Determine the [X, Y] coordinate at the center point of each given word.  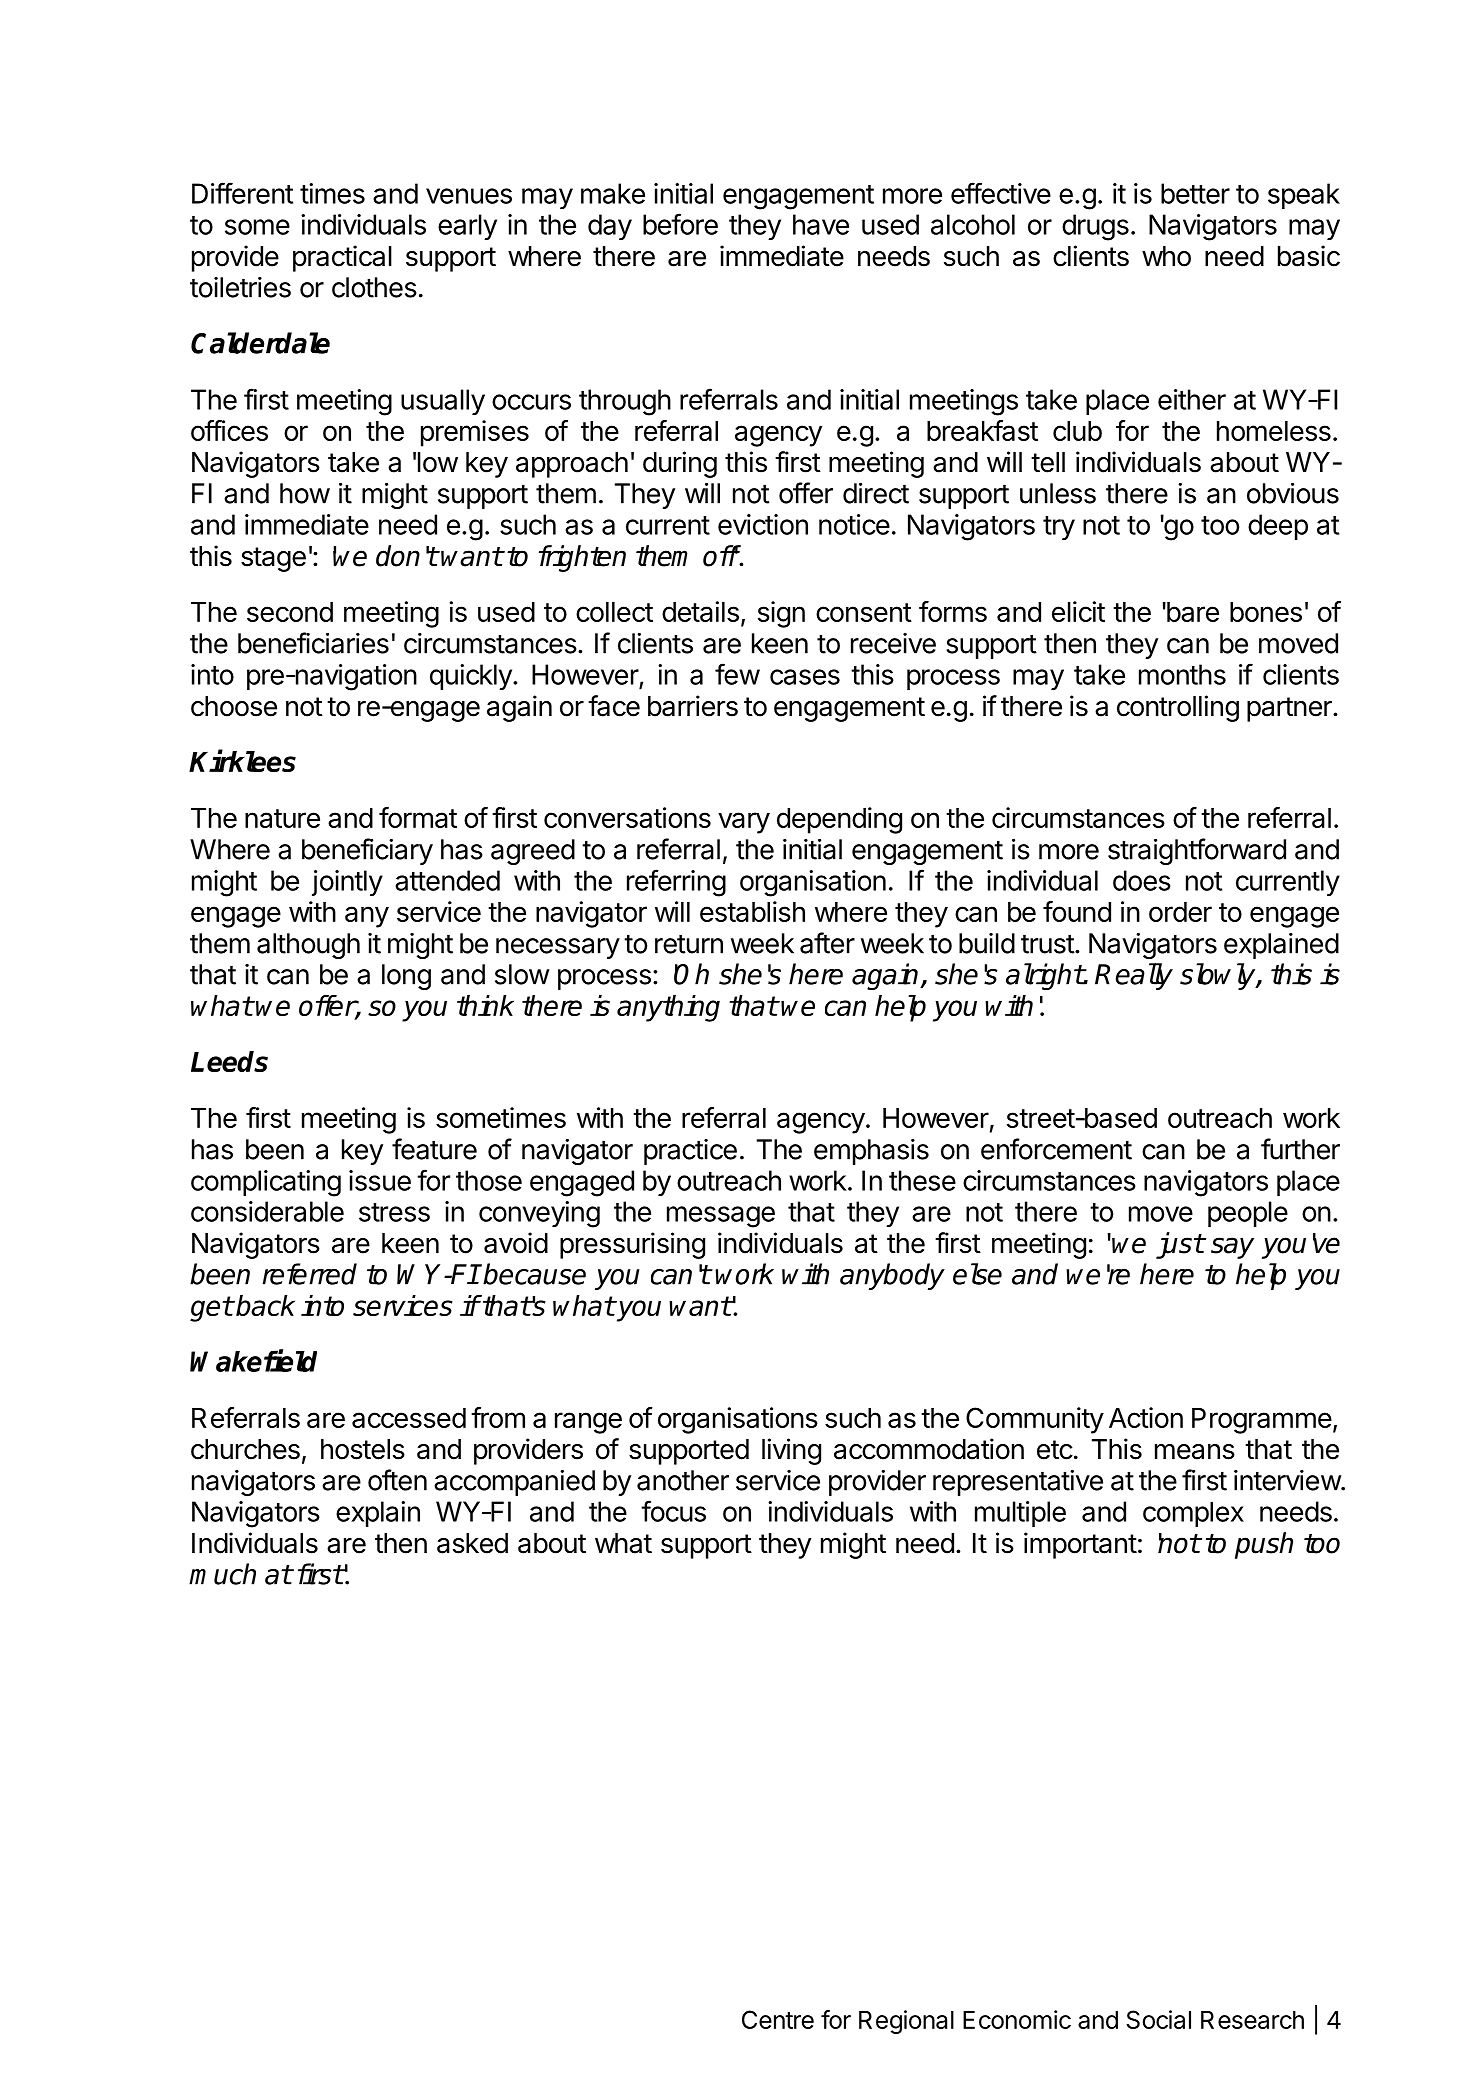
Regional [906, 2022]
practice [690, 1152]
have [821, 224]
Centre [778, 2019]
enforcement [1056, 1149]
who [1166, 256]
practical [342, 258]
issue [380, 1180]
